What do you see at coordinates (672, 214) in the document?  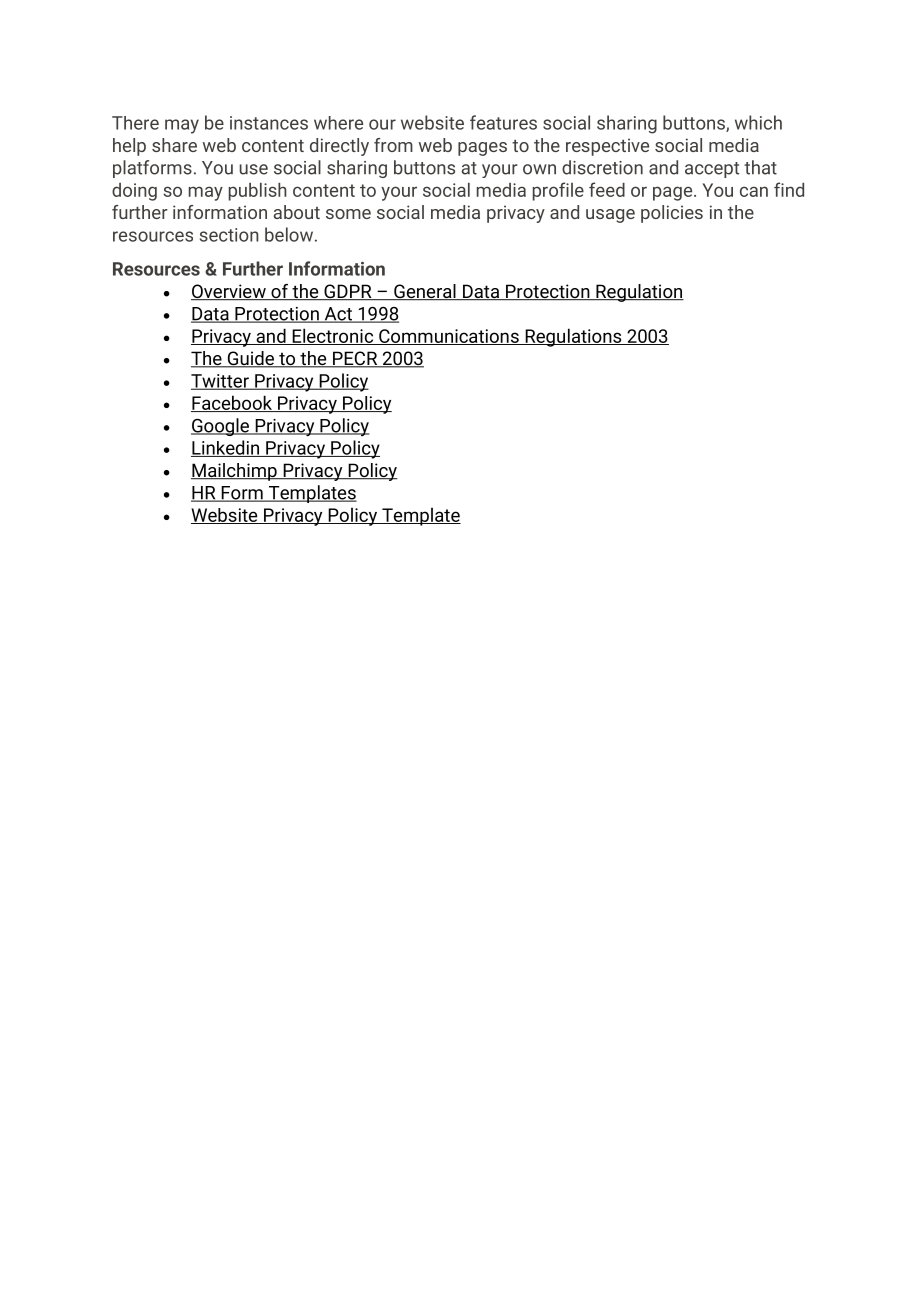 I see `policies` at bounding box center [672, 214].
